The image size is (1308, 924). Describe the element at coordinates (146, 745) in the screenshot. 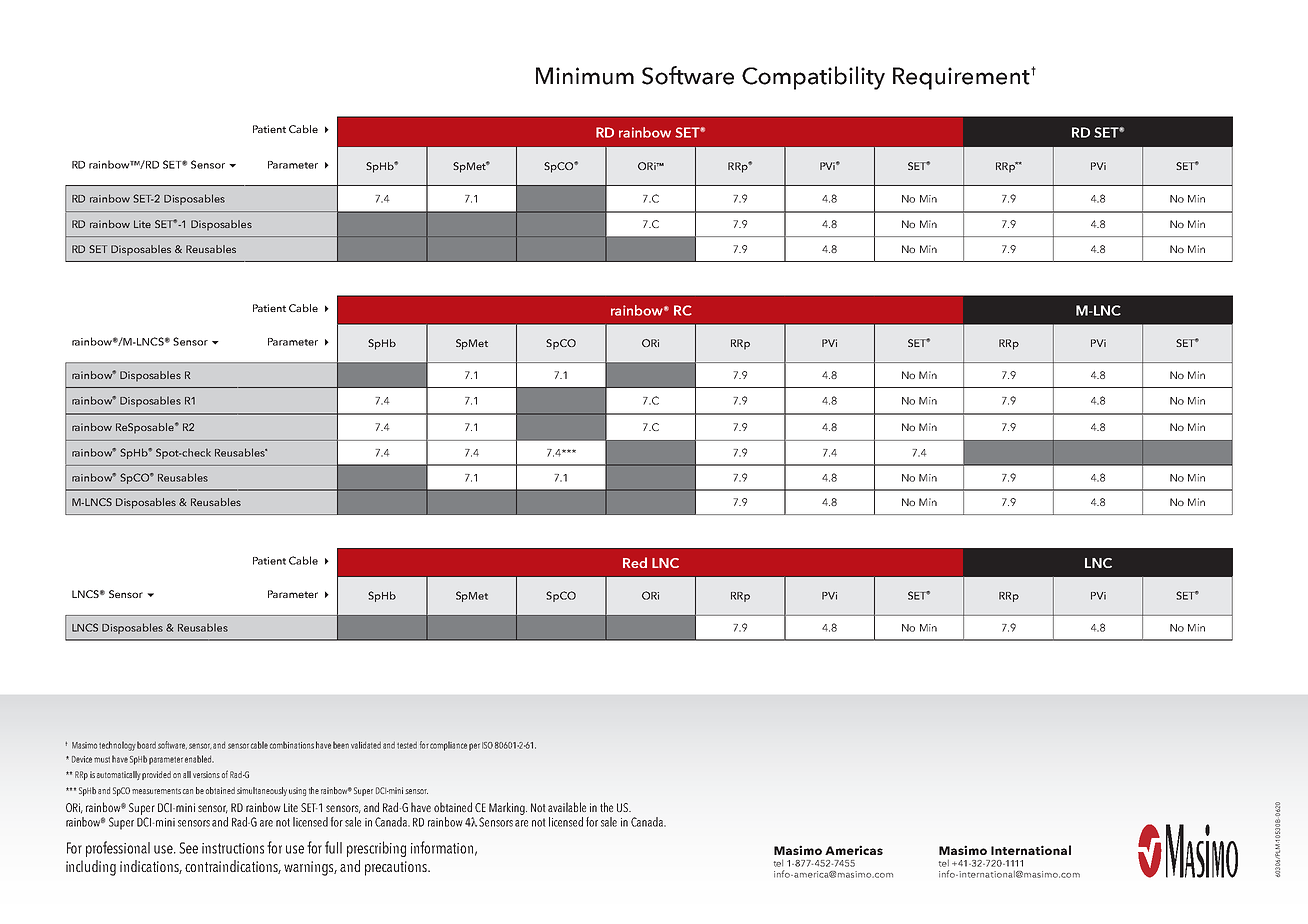

I see `board` at that location.
